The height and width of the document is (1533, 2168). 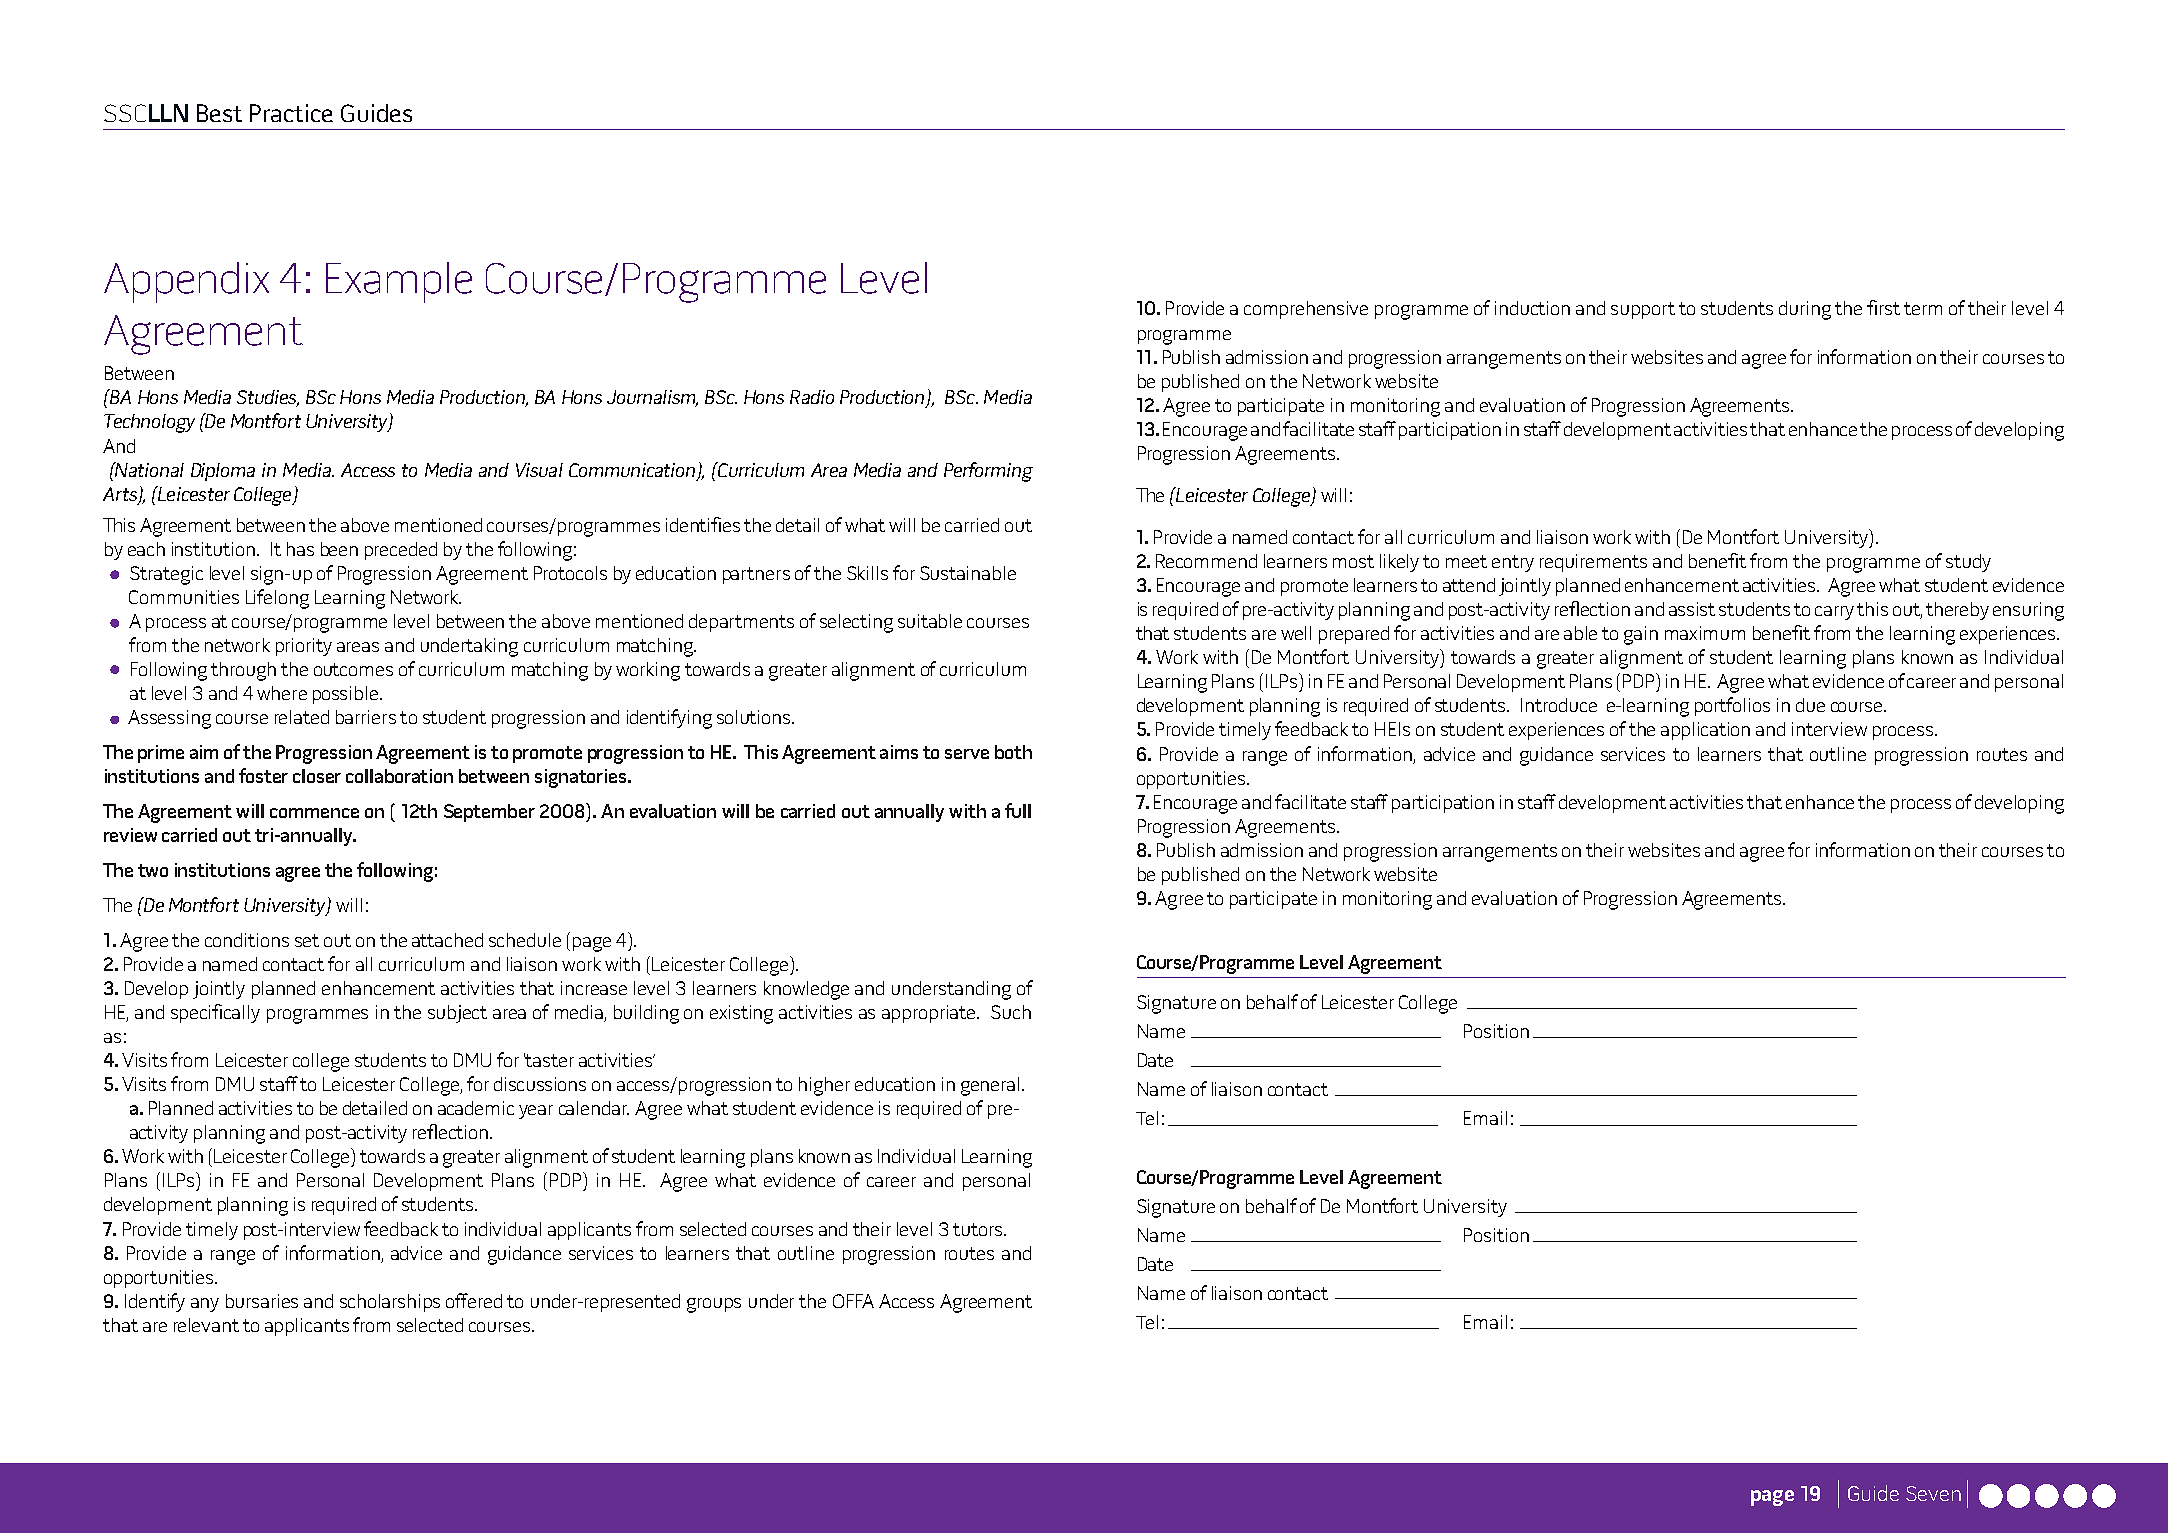 I want to click on Such, so click(x=1011, y=1012).
